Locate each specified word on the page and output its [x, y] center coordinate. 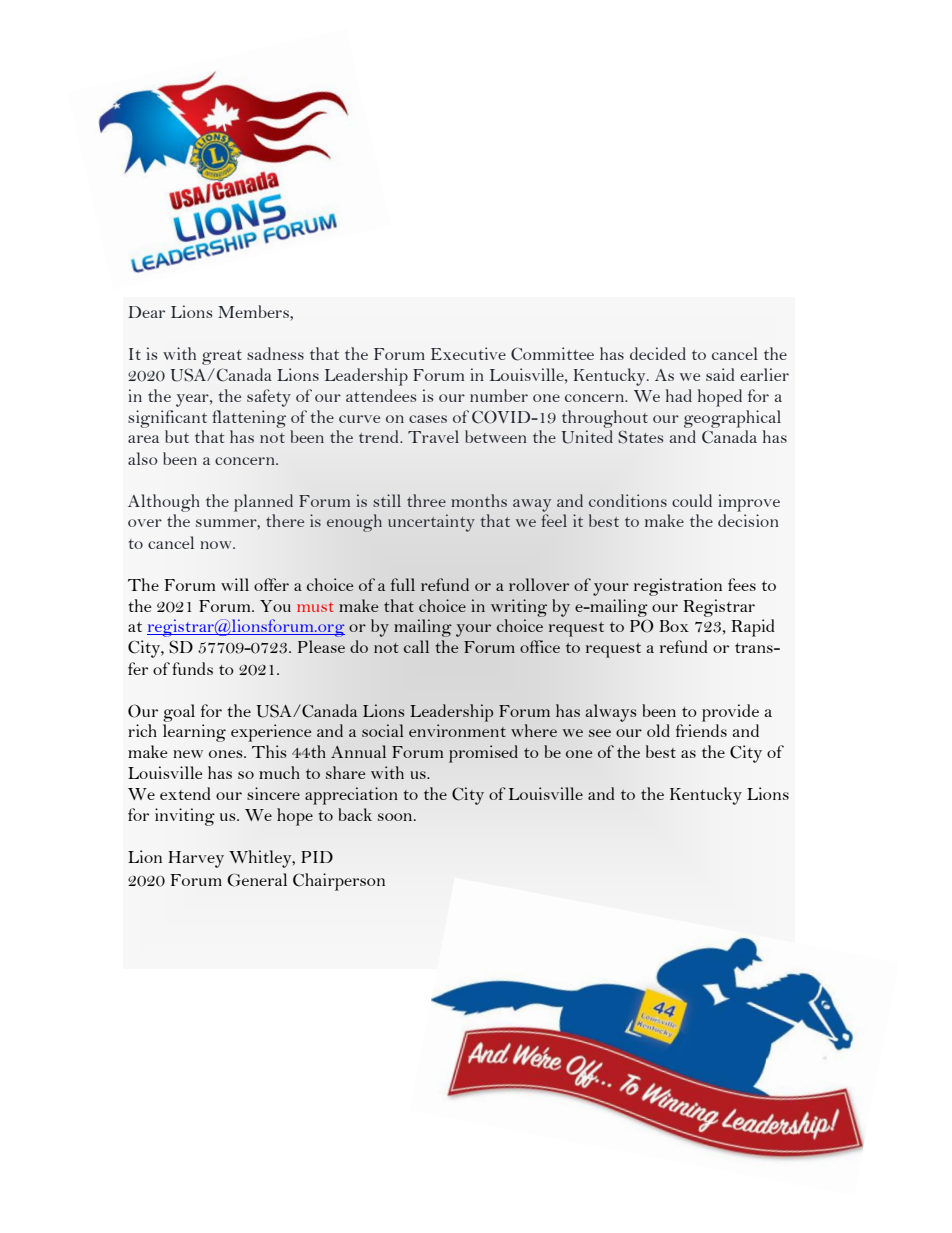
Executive [468, 353]
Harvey [196, 859]
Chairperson [339, 882]
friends [701, 730]
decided [658, 353]
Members [254, 311]
